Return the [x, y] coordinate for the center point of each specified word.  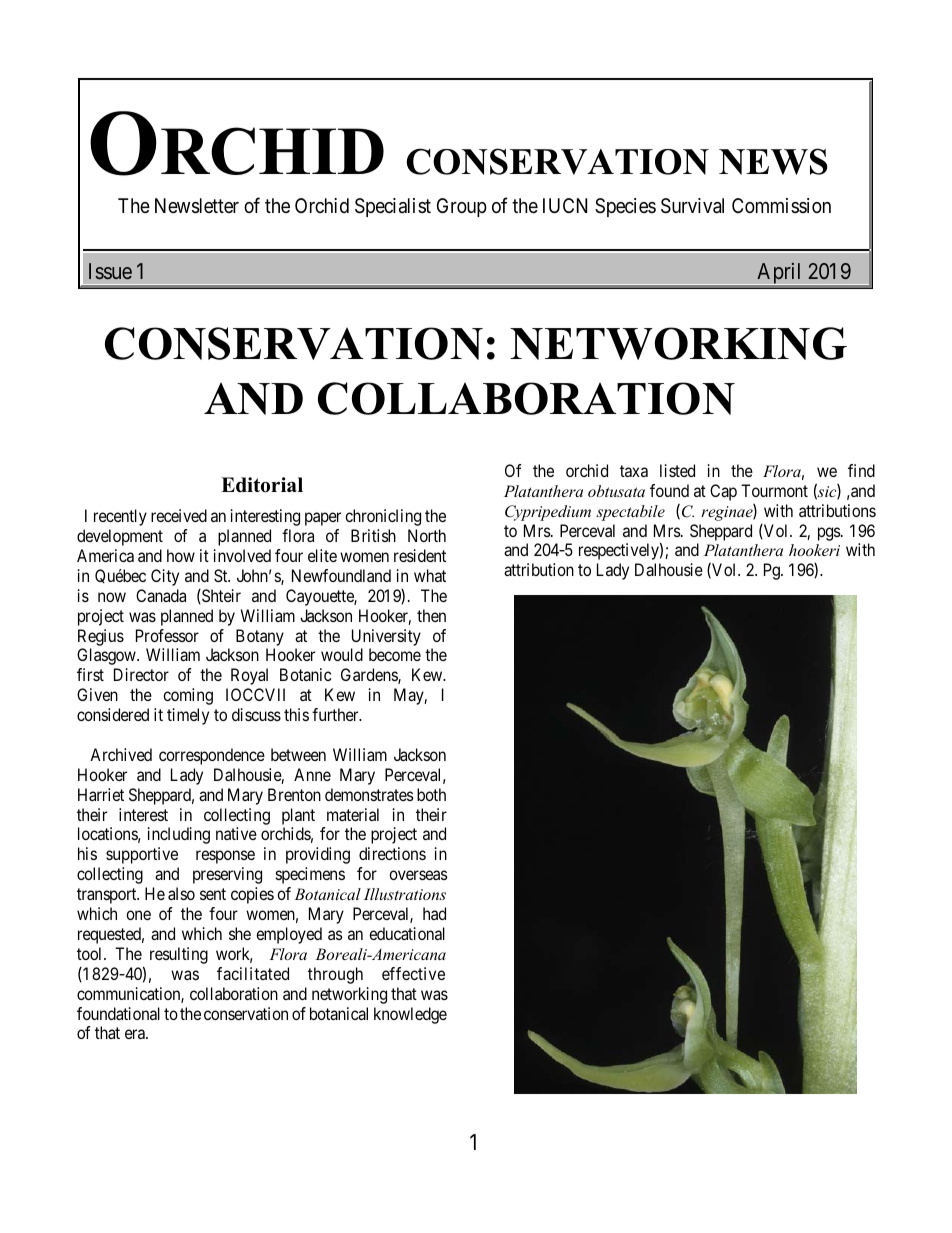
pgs [830, 534]
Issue [110, 271]
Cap [723, 492]
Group [462, 207]
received [179, 515]
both [431, 794]
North [427, 535]
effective [413, 973]
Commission [781, 205]
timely [188, 716]
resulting [179, 955]
